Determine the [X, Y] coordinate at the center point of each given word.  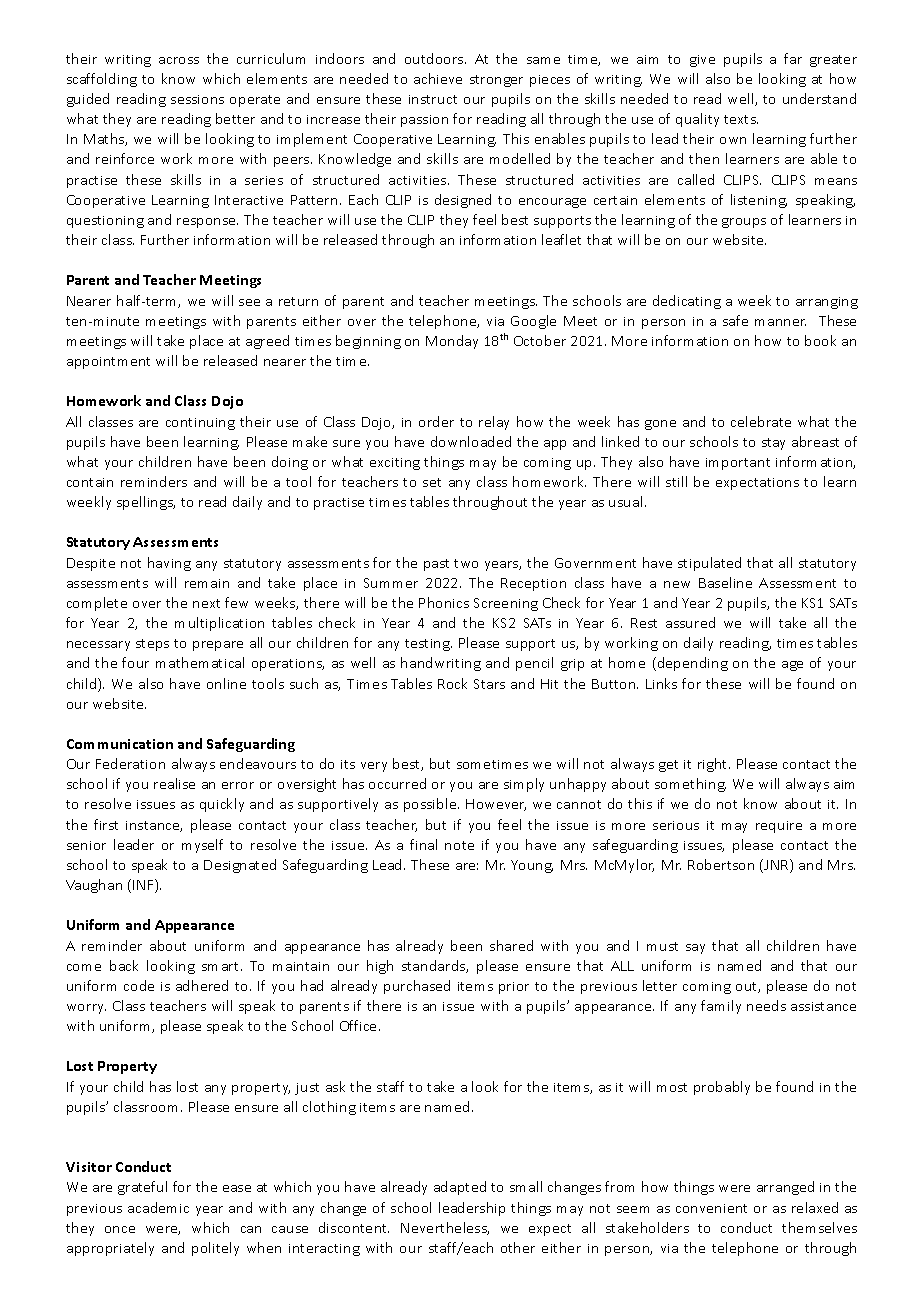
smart [222, 966]
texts [741, 119]
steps [152, 645]
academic [158, 1207]
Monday [452, 342]
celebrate [761, 421]
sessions [197, 99]
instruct [433, 99]
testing [428, 645]
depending [691, 664]
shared [511, 945]
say [695, 949]
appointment [108, 363]
